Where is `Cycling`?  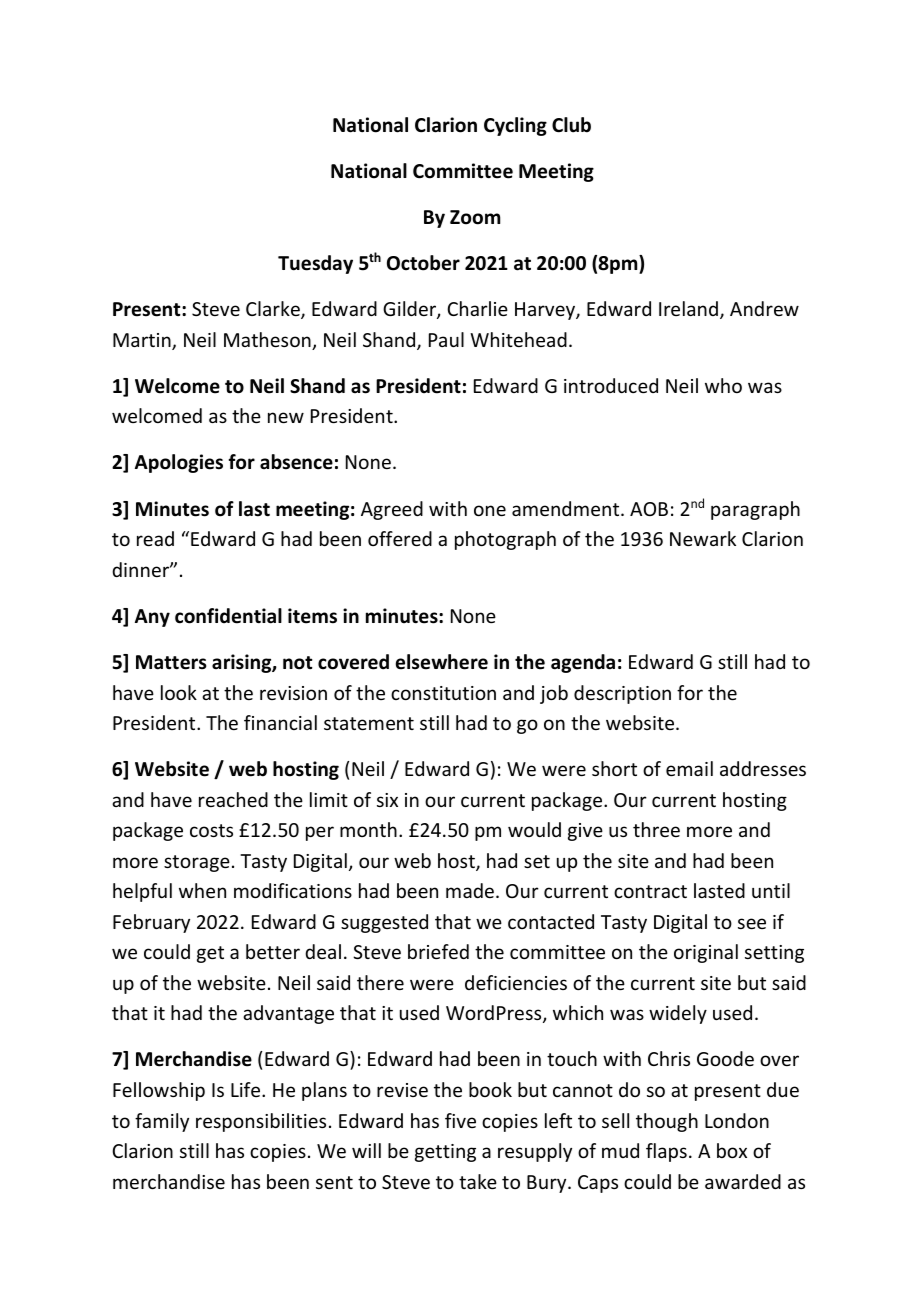
Cycling is located at coordinates (515, 126).
